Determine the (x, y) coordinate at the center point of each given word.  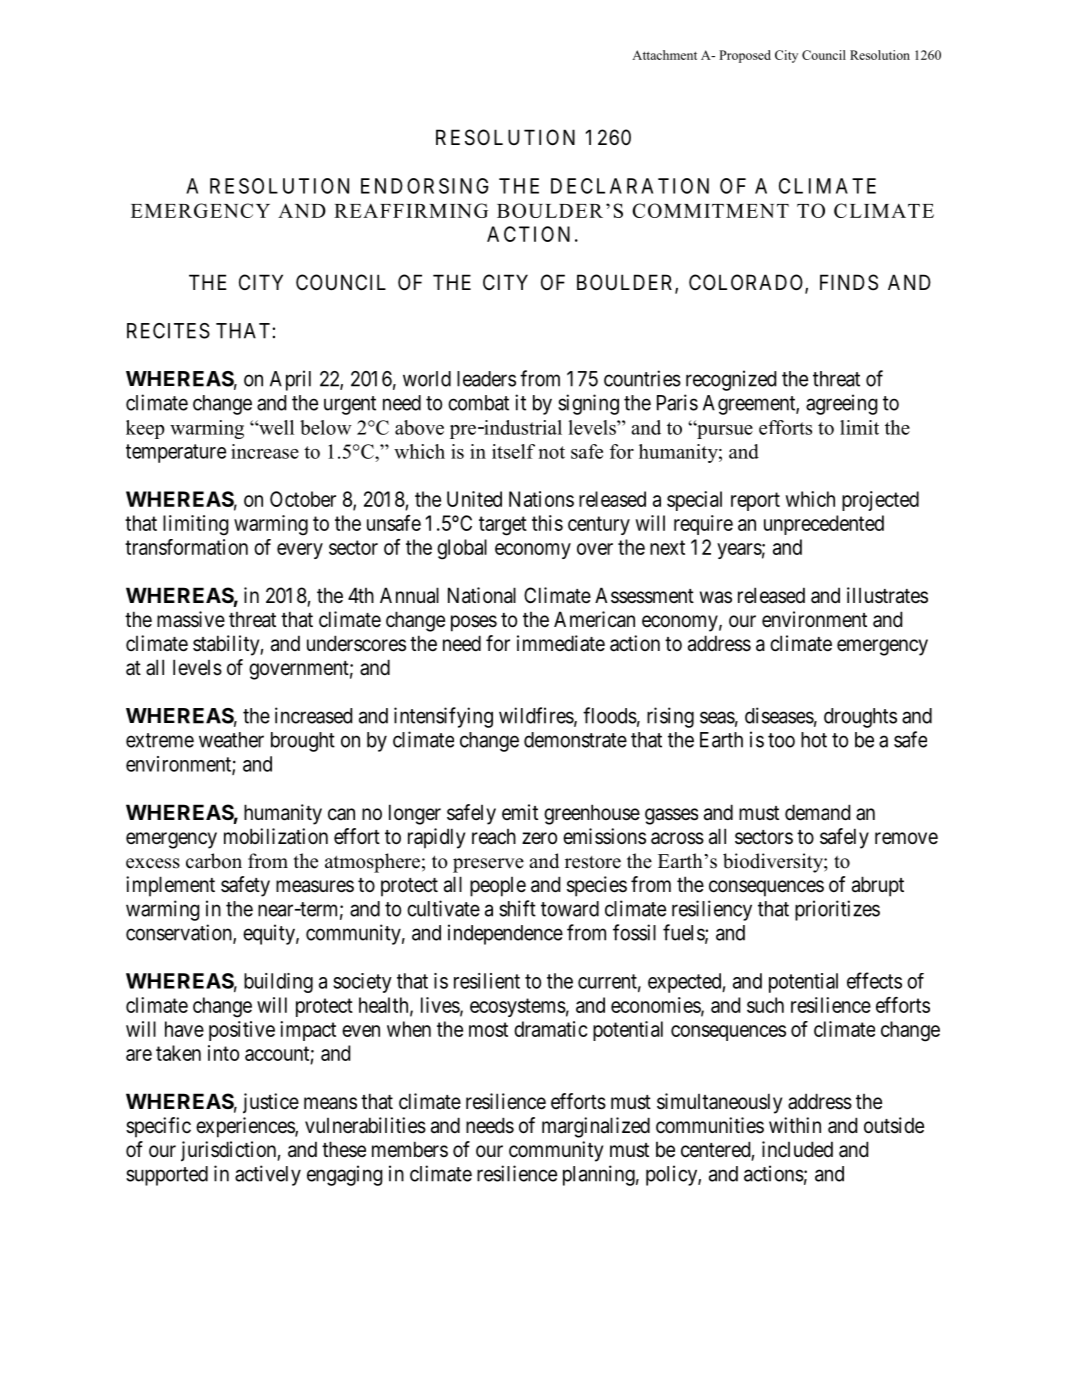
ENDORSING (425, 186)
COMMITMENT (710, 210)
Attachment (664, 55)
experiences (246, 1127)
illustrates (887, 595)
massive (191, 619)
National (482, 595)
